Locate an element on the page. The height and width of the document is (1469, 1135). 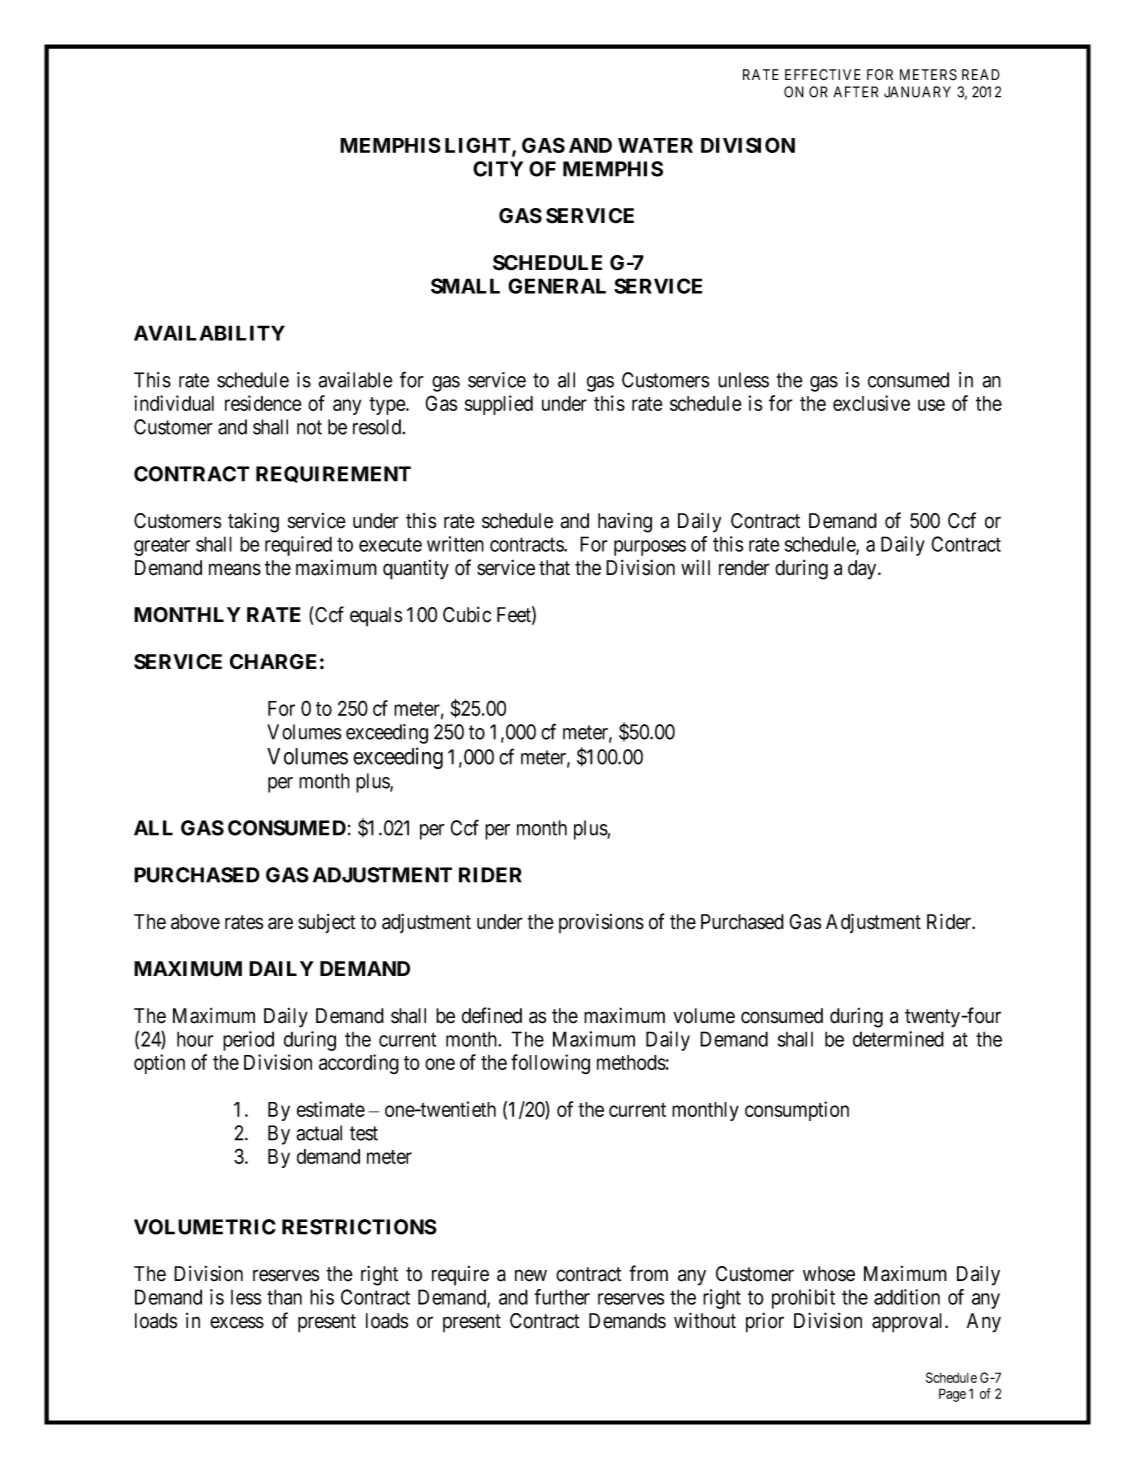
determined is located at coordinates (898, 1039).
